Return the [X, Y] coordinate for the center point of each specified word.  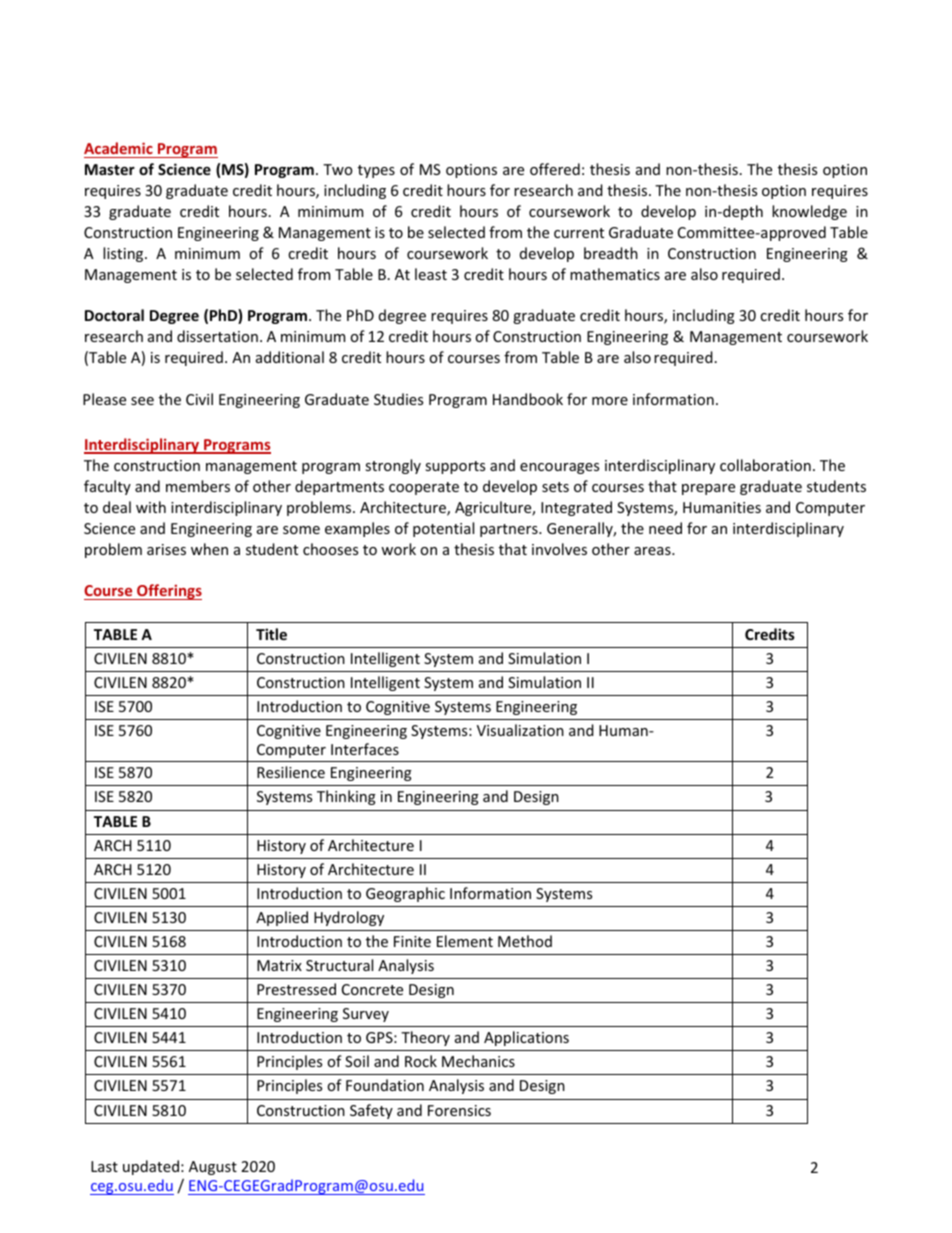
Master [110, 169]
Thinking [346, 797]
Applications [526, 1038]
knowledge [809, 212]
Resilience [291, 772]
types [376, 171]
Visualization [520, 730]
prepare [708, 489]
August [213, 1168]
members [198, 486]
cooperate [424, 488]
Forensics [459, 1110]
